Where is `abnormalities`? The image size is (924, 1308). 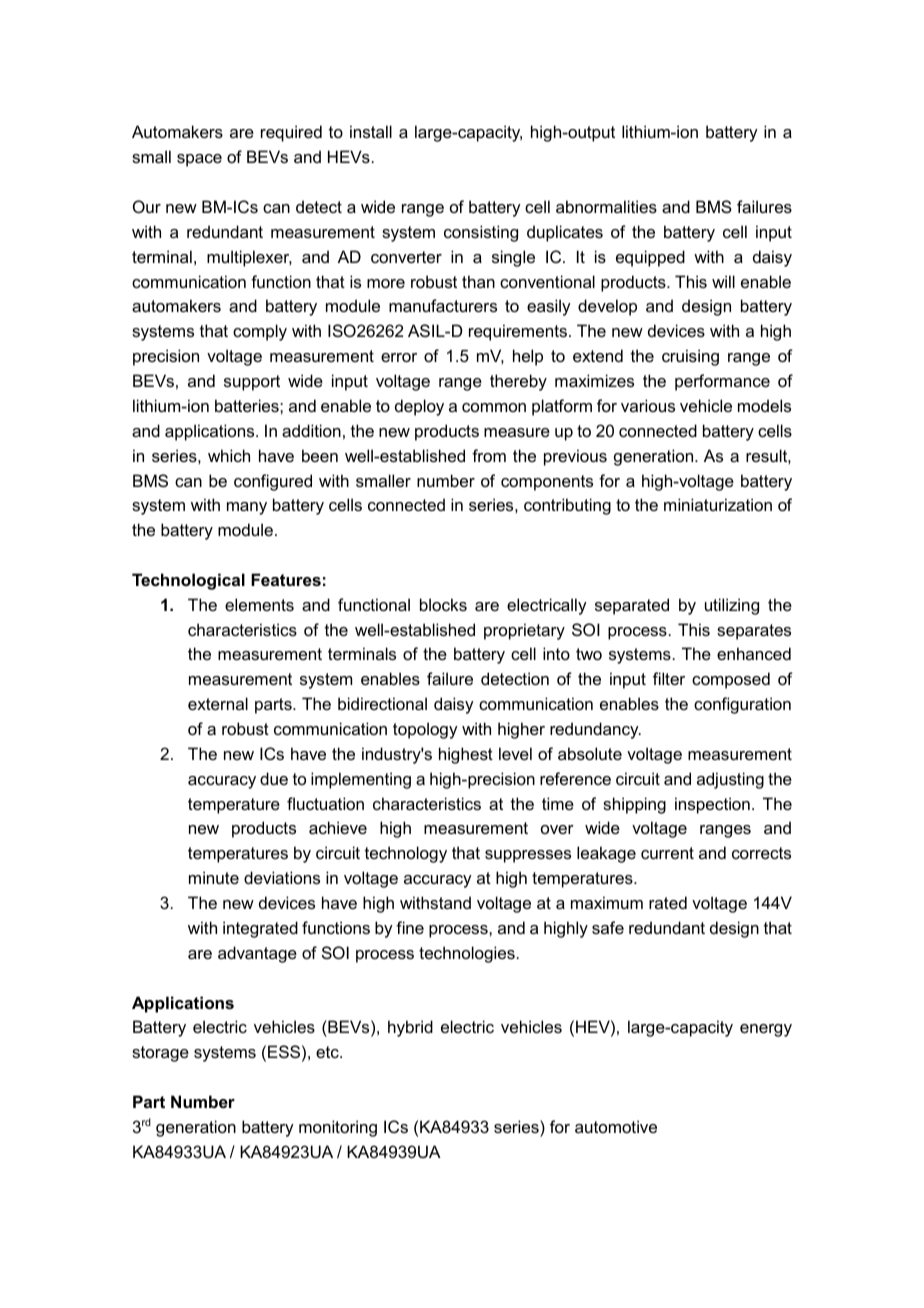
abnormalities is located at coordinates (606, 206).
